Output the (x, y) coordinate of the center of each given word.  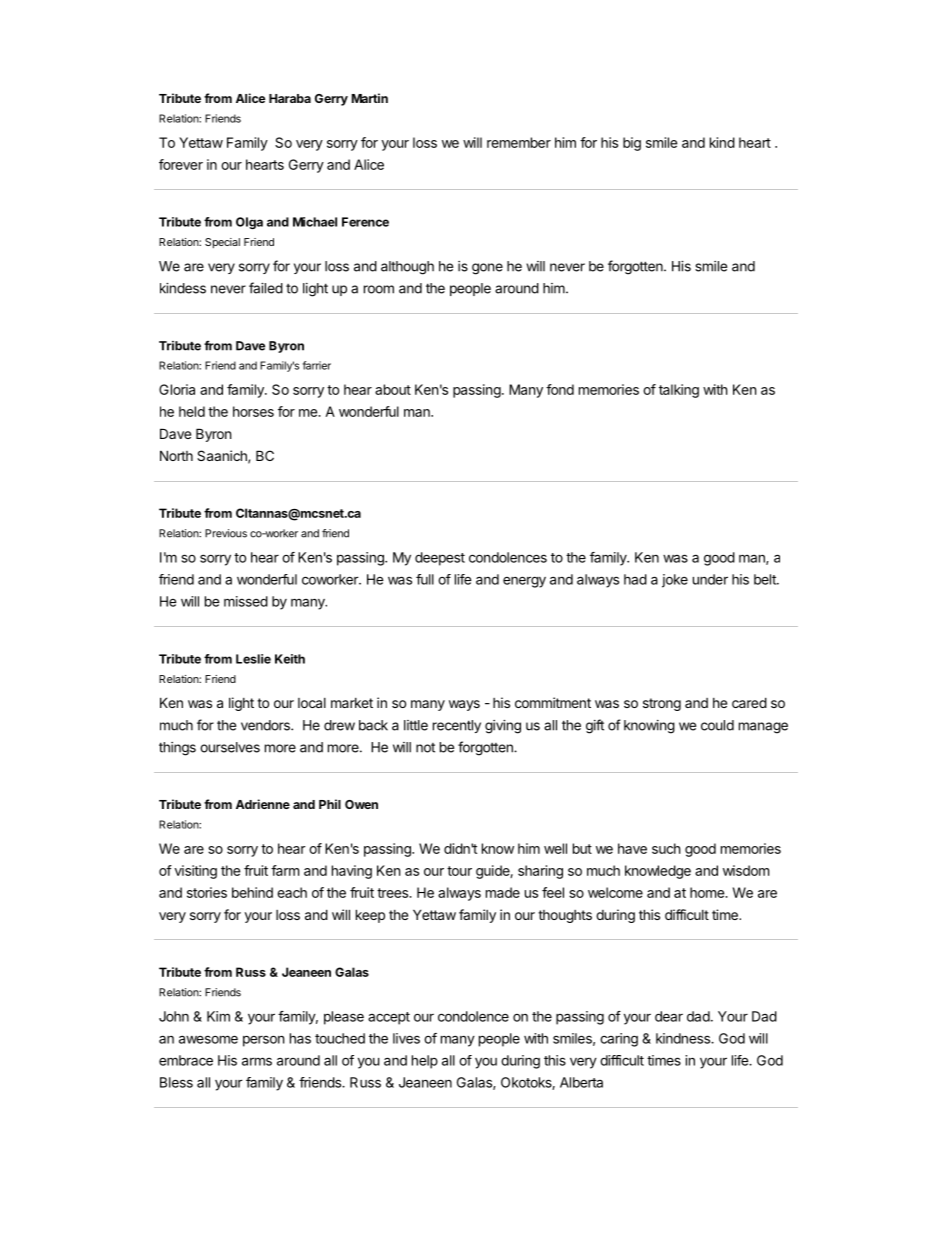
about (393, 389)
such (666, 848)
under (710, 579)
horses (253, 411)
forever (181, 164)
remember (519, 142)
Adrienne (263, 804)
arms (257, 1061)
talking (679, 391)
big (632, 144)
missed (246, 601)
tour (459, 871)
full (425, 579)
